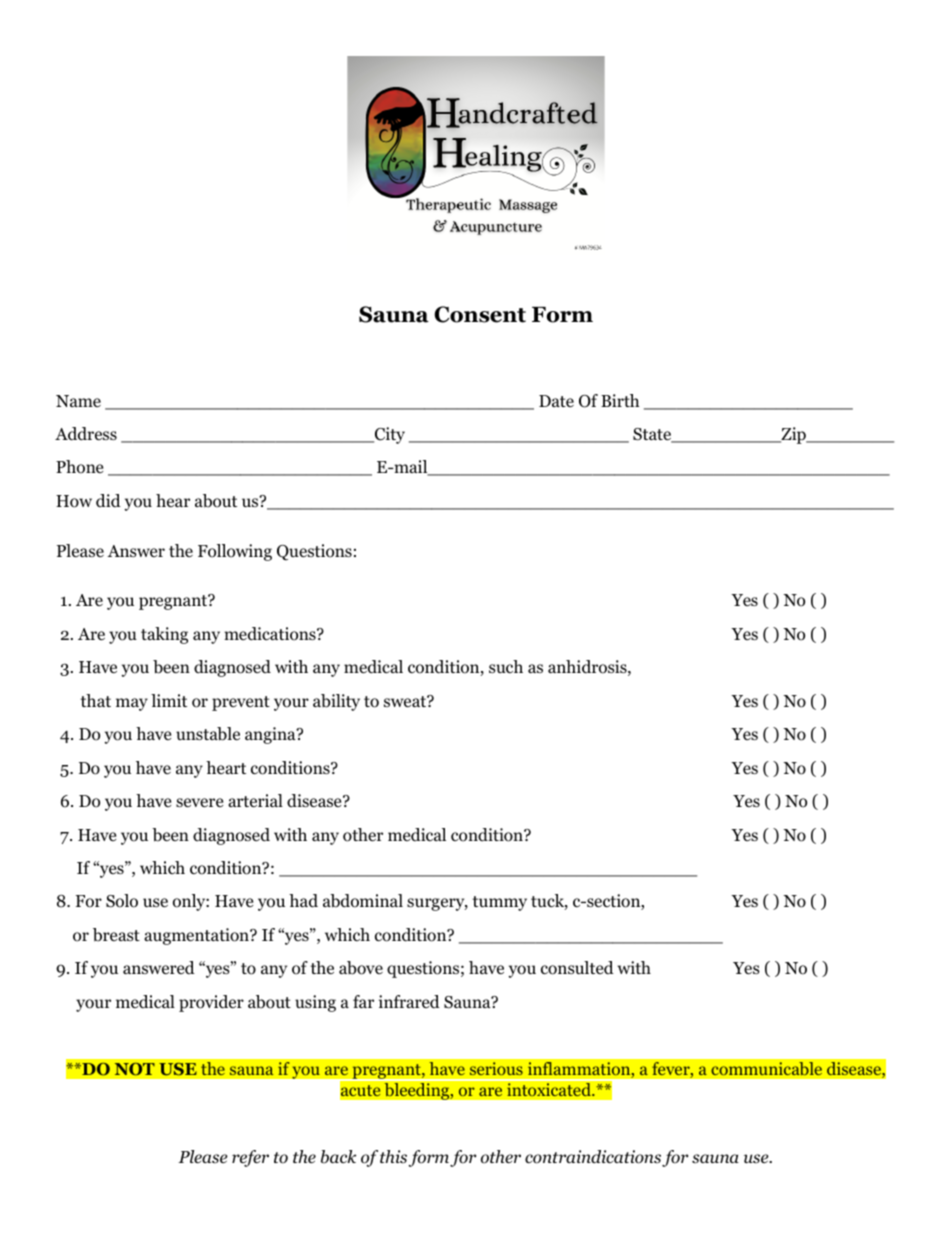 The image size is (952, 1233). Describe the element at coordinates (250, 1158) in the image. I see `refer` at that location.
